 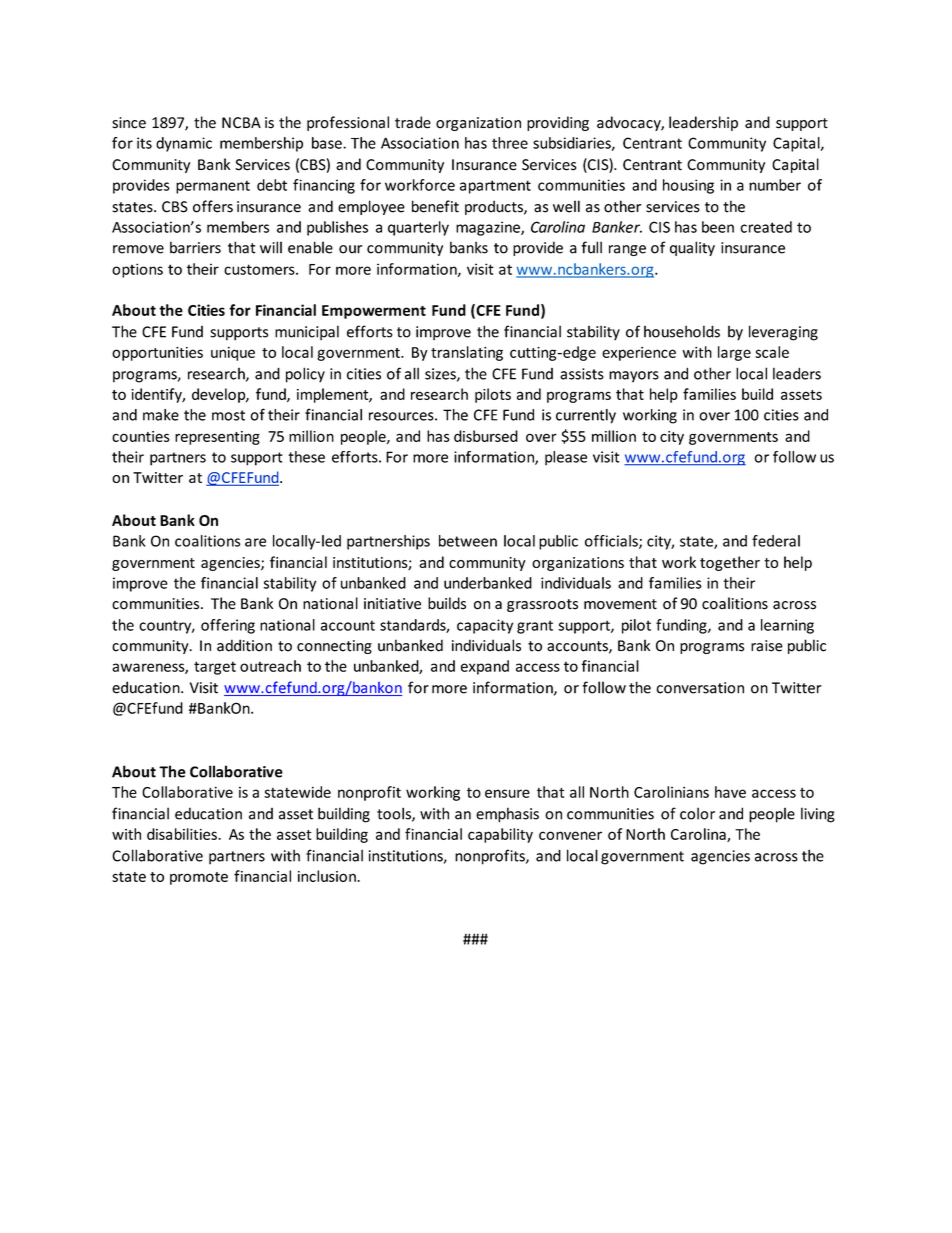 What do you see at coordinates (467, 353) in the page?
I see `translating` at bounding box center [467, 353].
